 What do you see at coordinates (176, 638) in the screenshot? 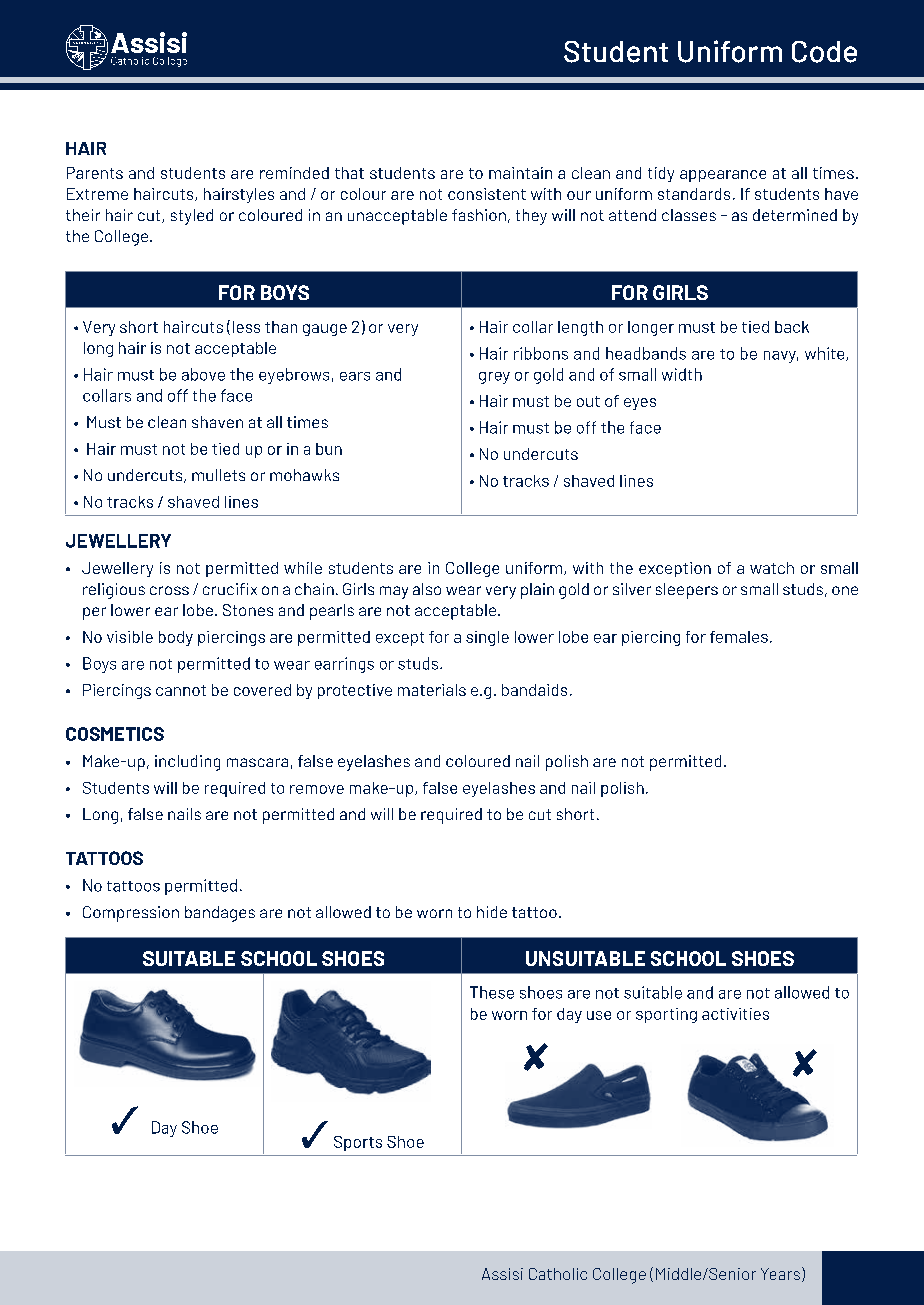
I see `body` at bounding box center [176, 638].
